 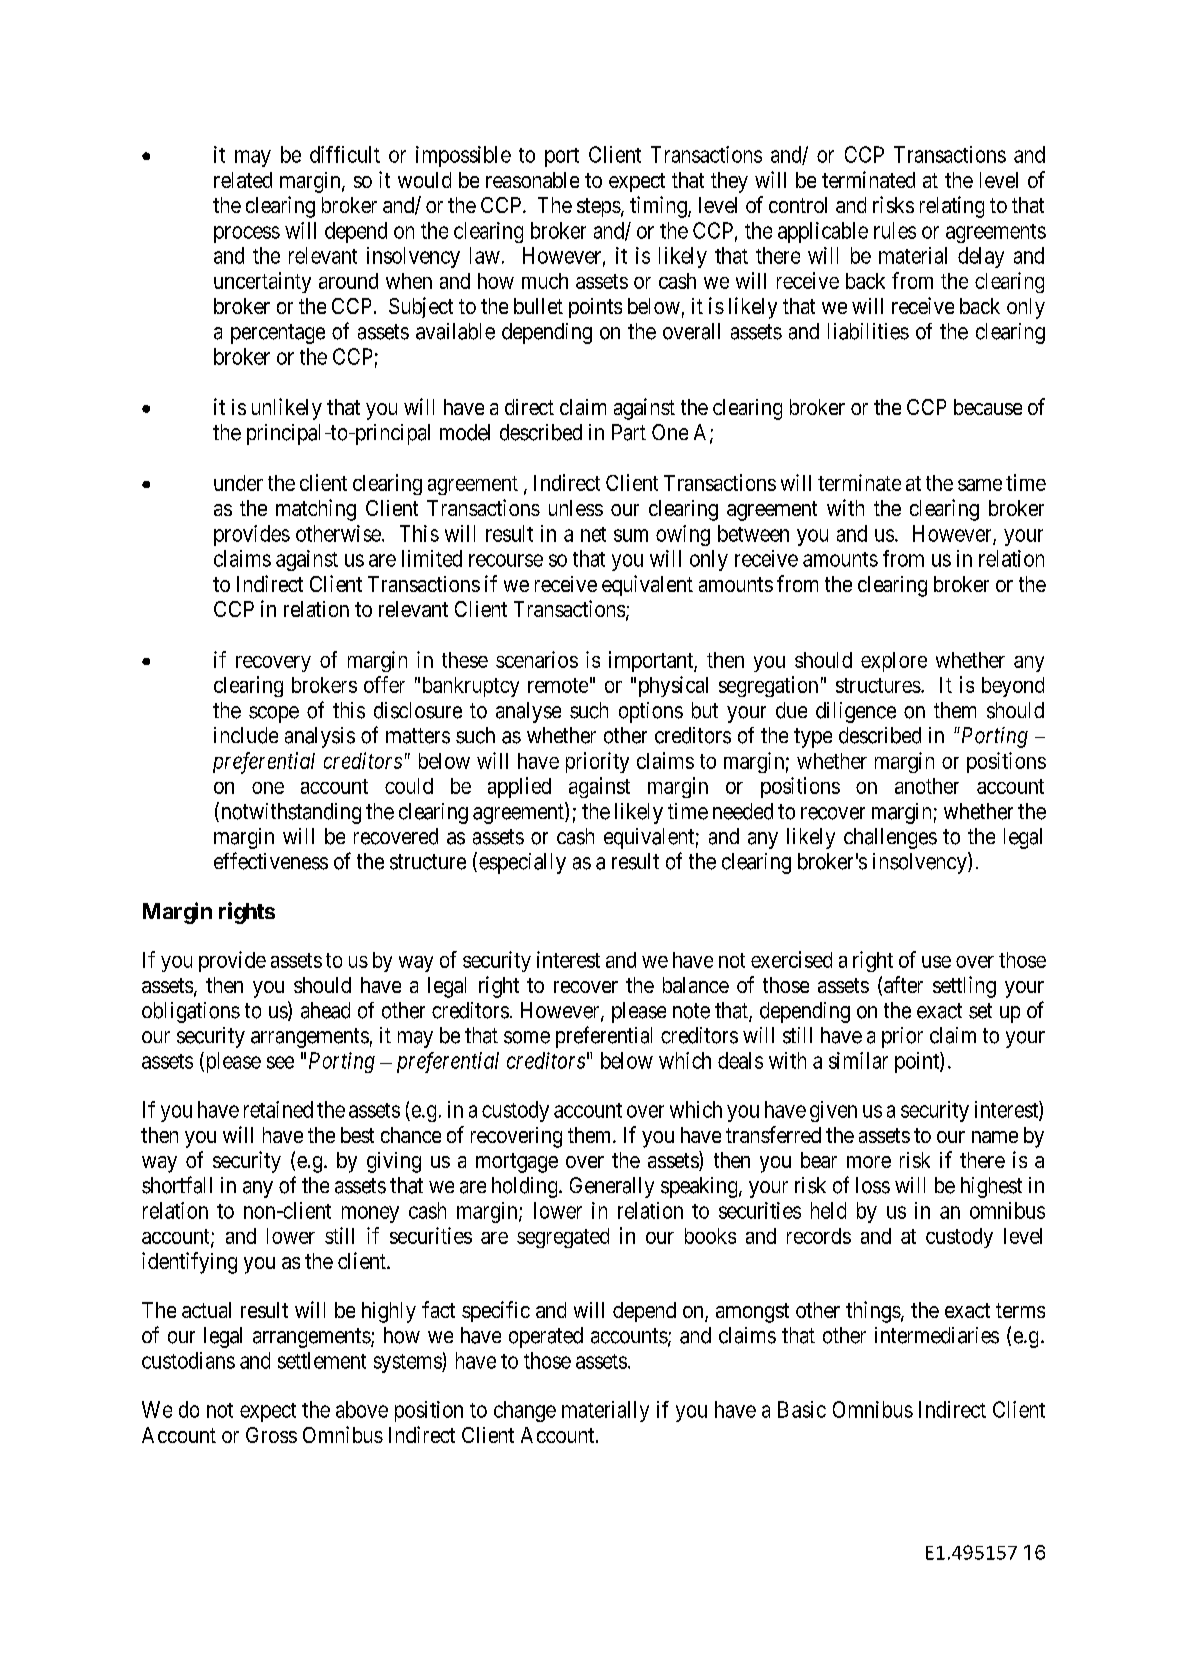 What do you see at coordinates (274, 714) in the screenshot?
I see `scope` at bounding box center [274, 714].
